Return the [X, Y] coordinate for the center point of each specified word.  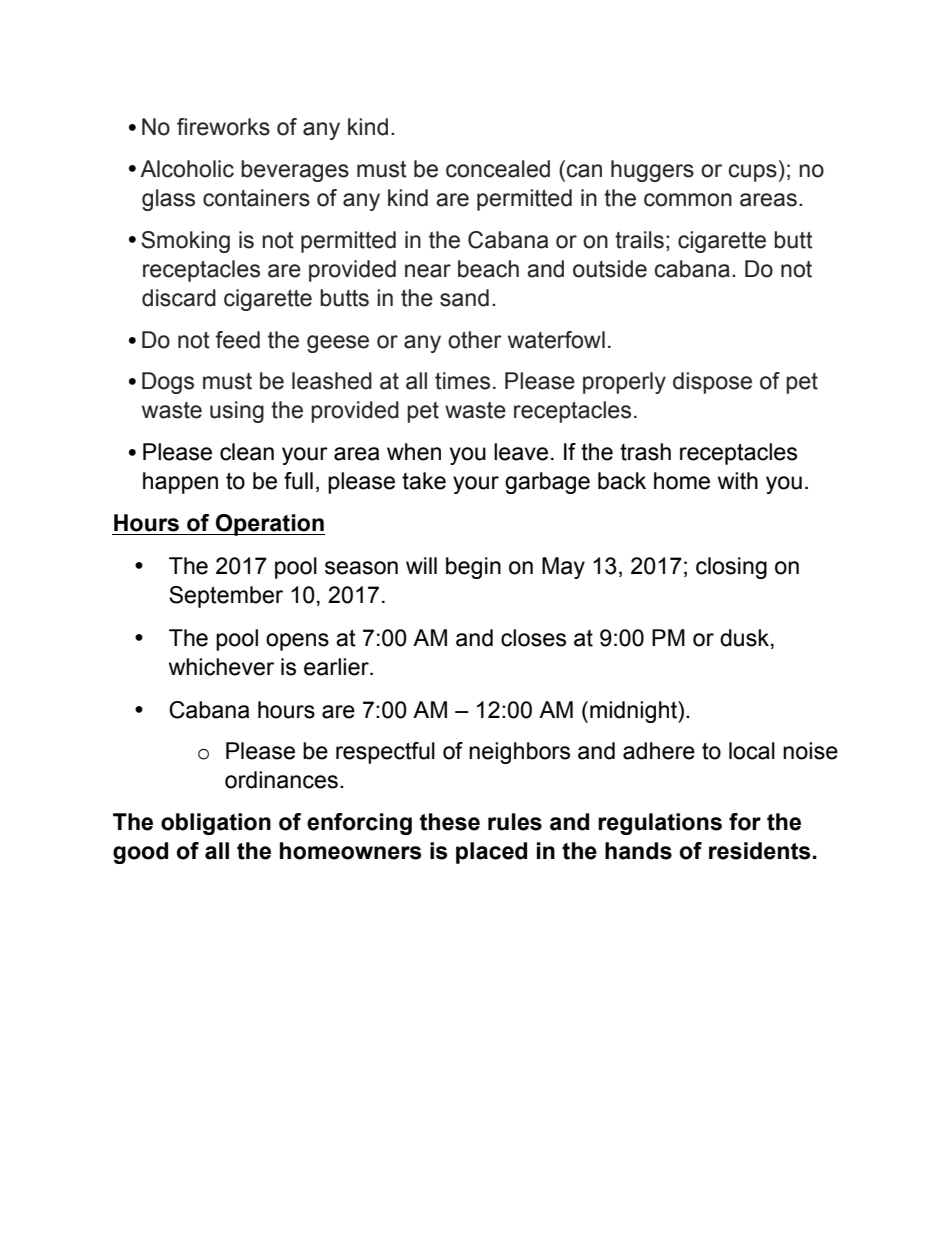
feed [237, 340]
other [475, 340]
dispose [712, 383]
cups [753, 173]
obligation [216, 824]
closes [533, 638]
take [424, 481]
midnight [634, 712]
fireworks [223, 127]
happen [180, 483]
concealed [498, 169]
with [738, 481]
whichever [221, 667]
